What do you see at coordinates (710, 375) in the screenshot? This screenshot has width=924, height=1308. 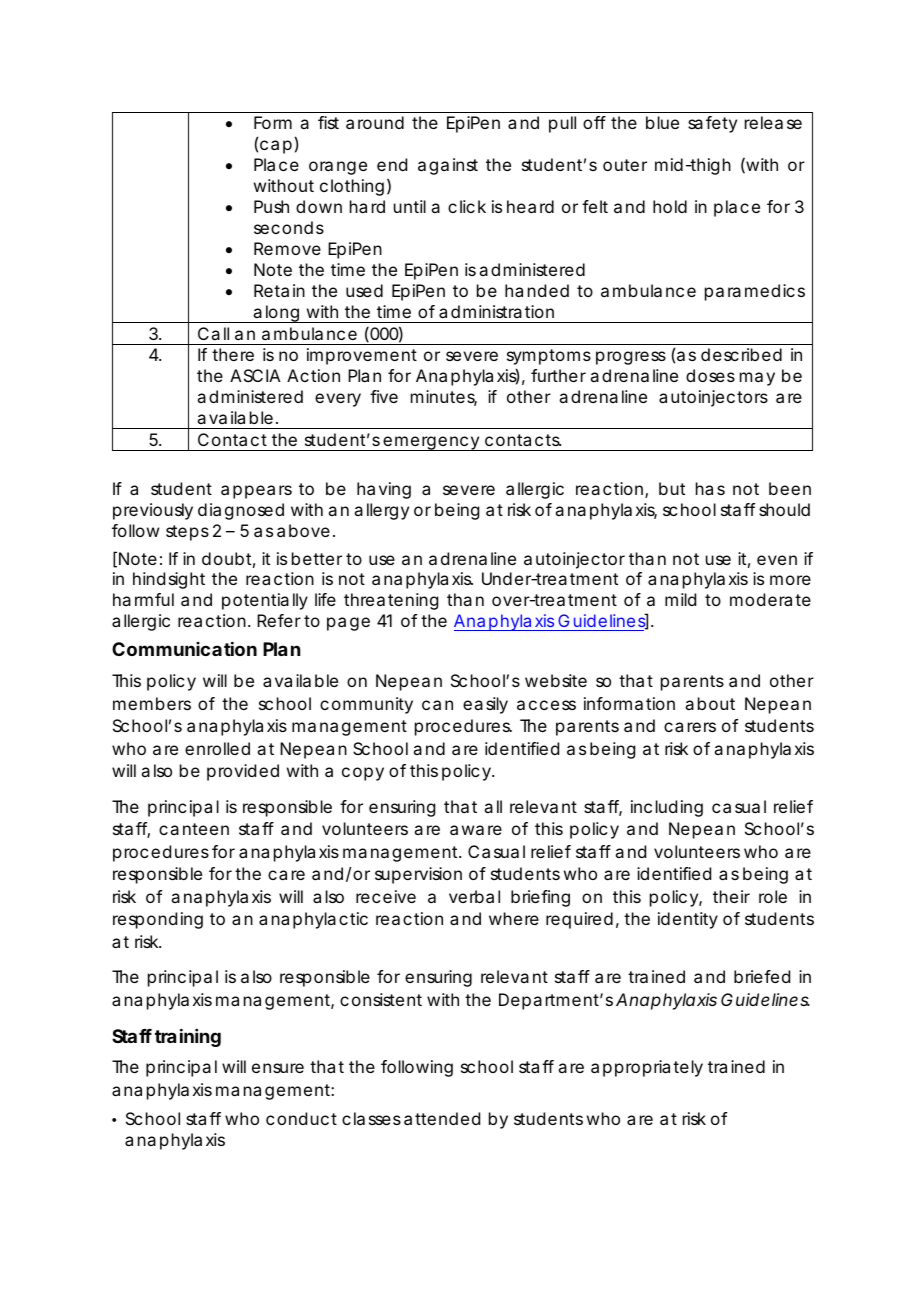 I see `doses` at bounding box center [710, 375].
